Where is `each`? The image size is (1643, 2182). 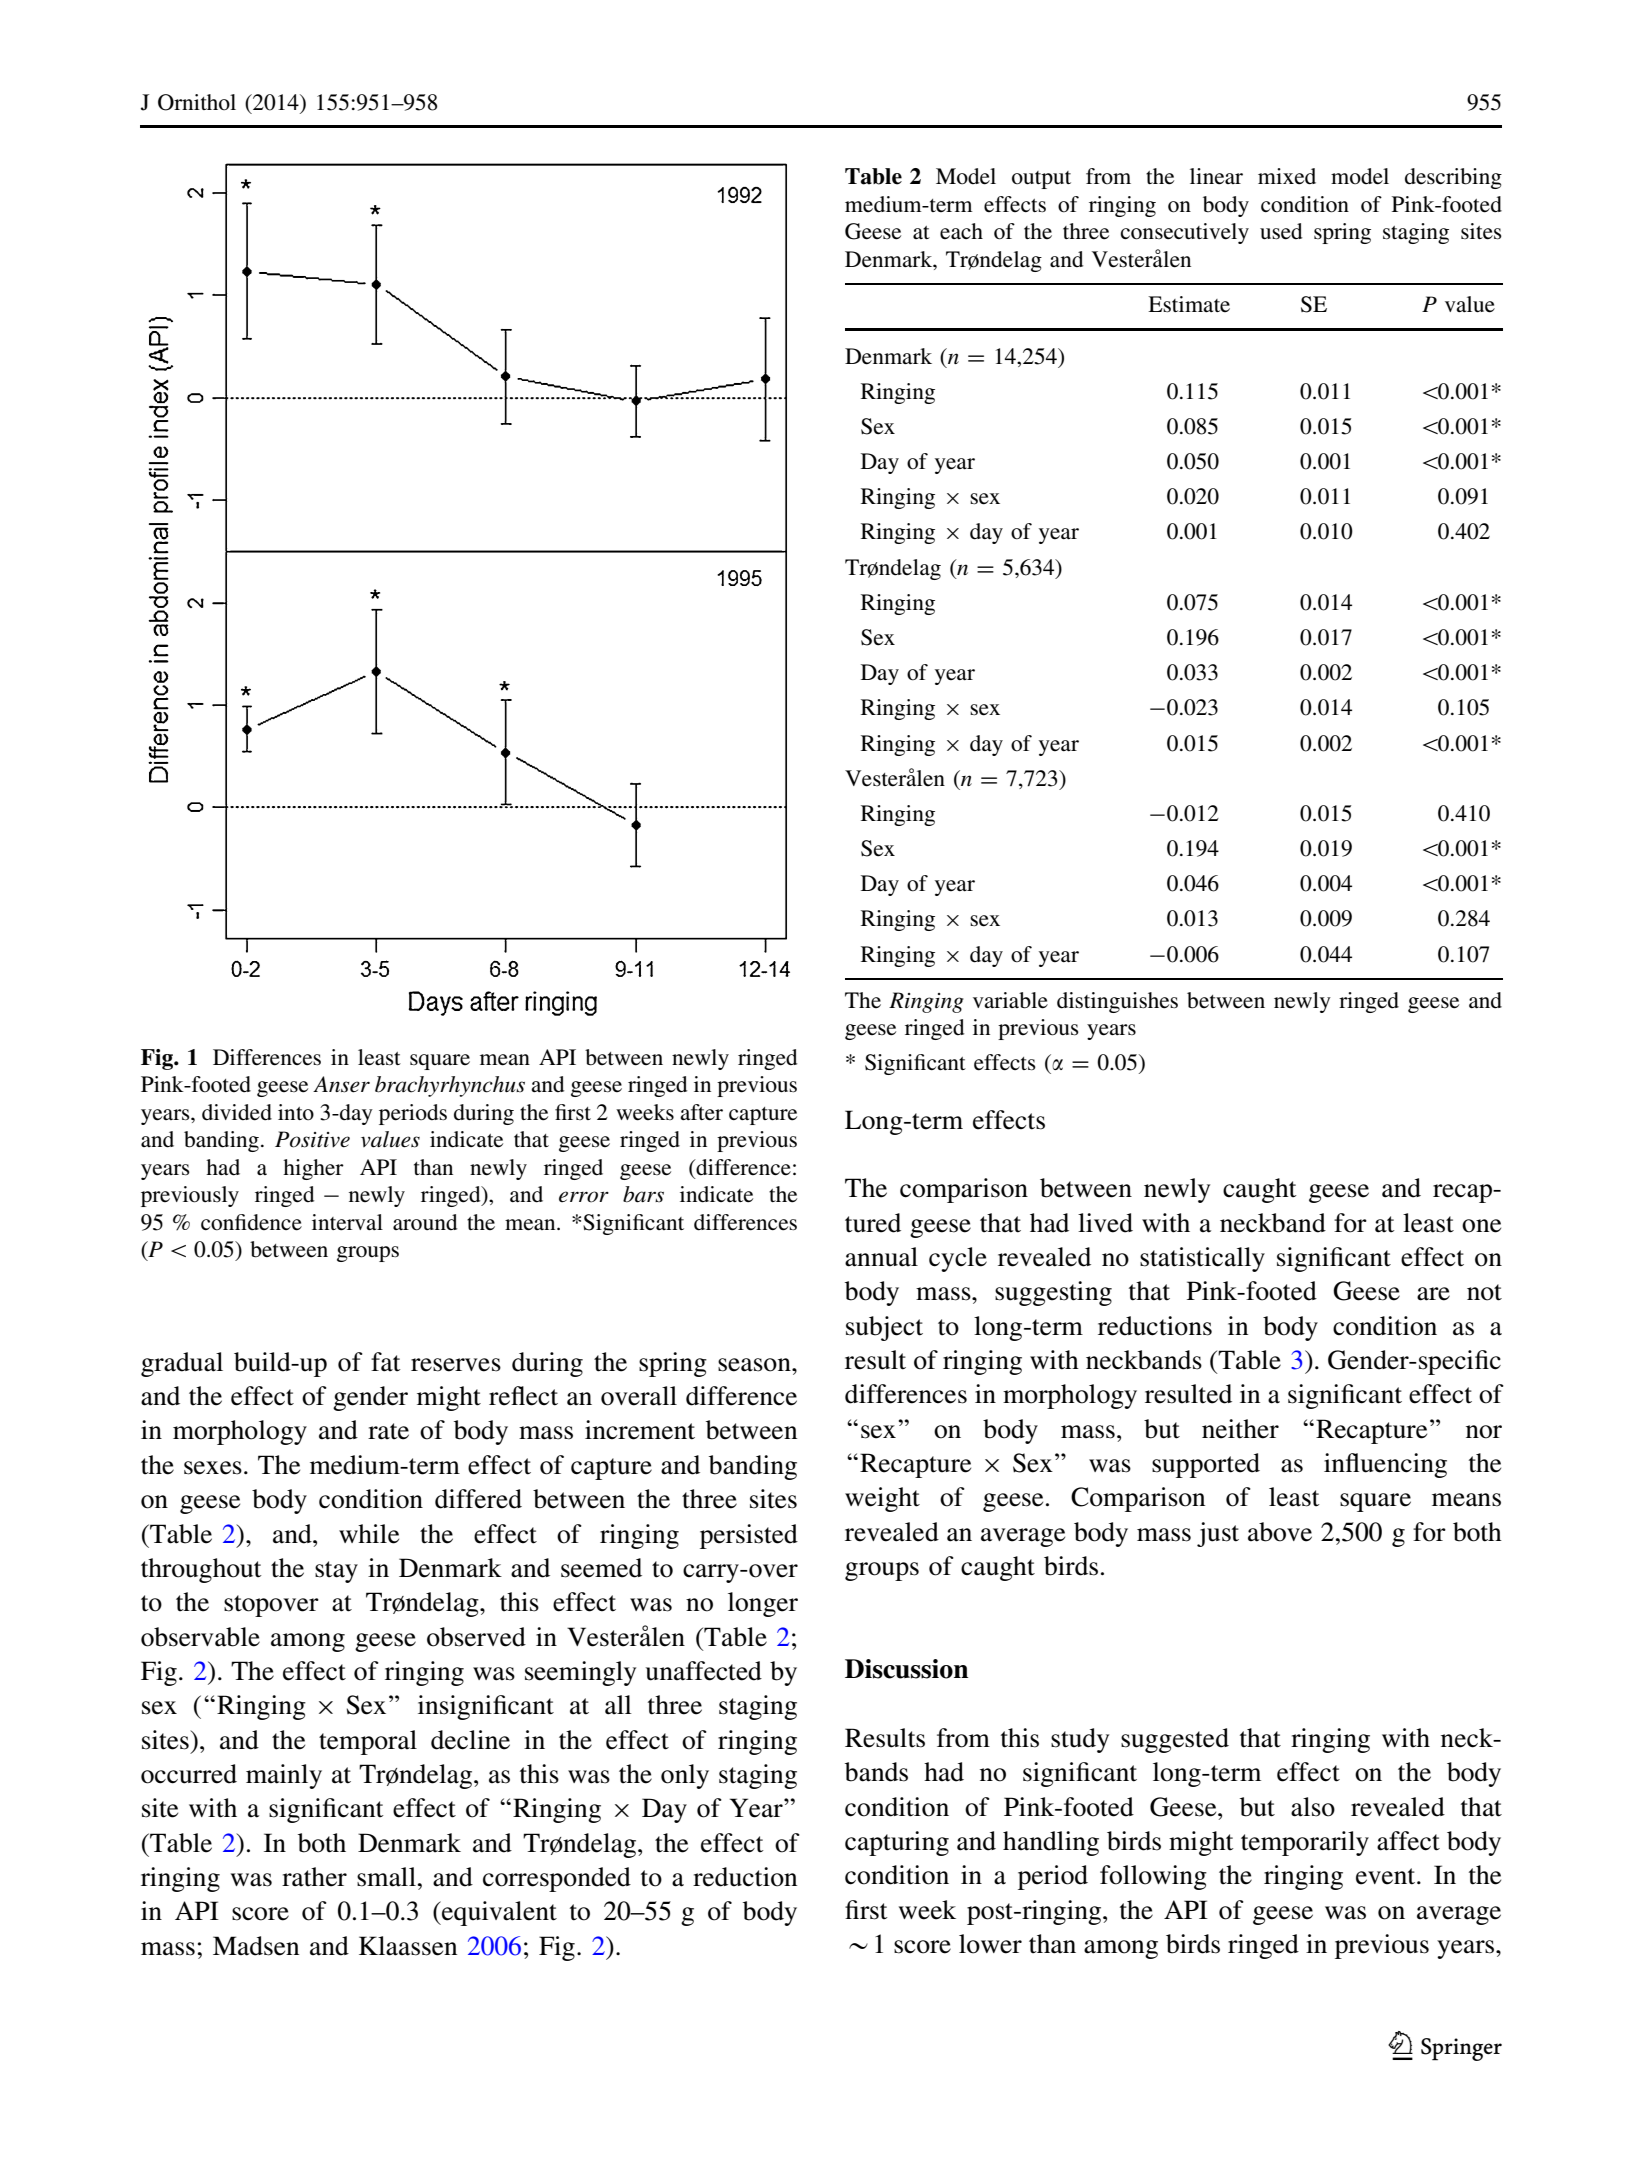
each is located at coordinates (961, 231).
